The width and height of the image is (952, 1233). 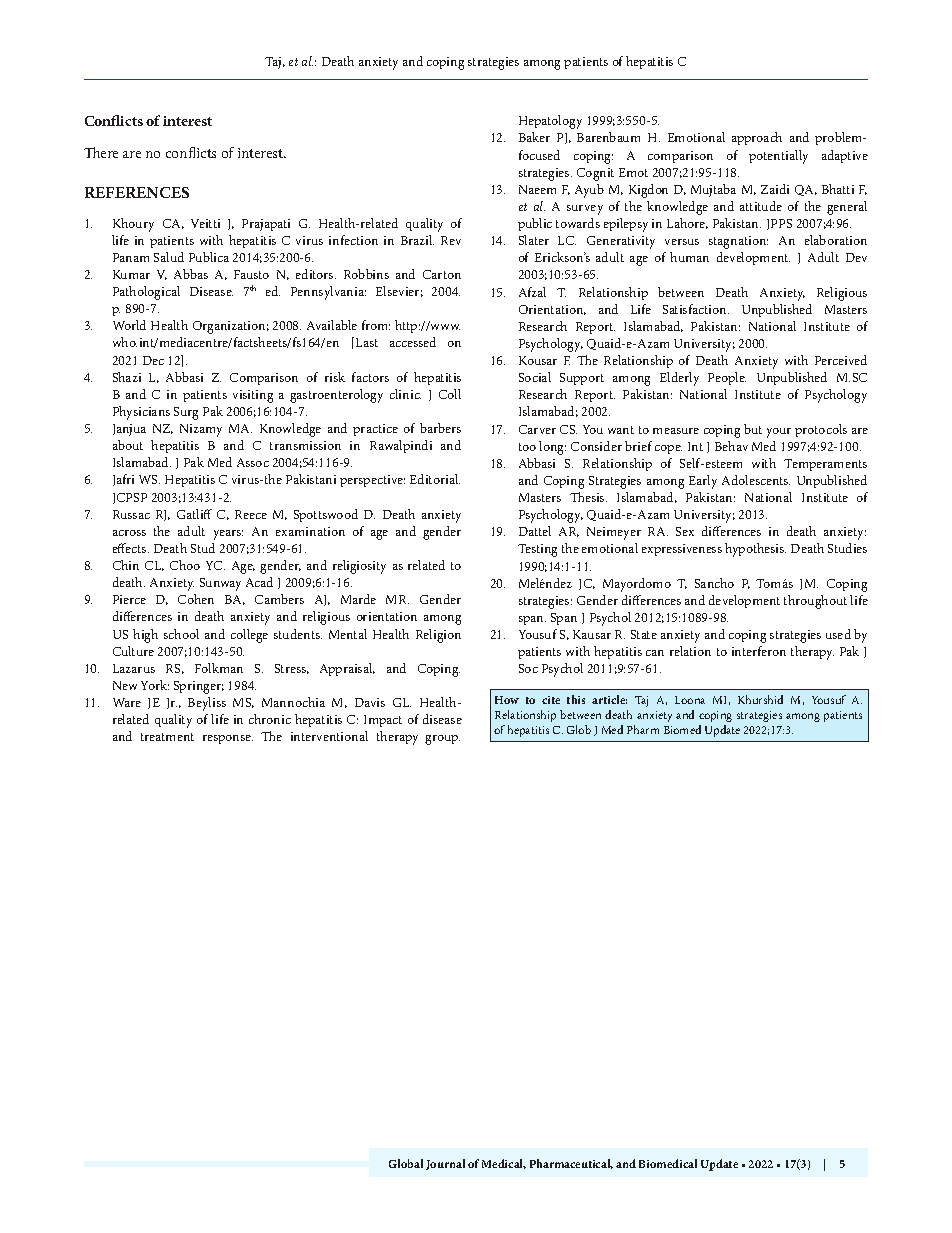 What do you see at coordinates (534, 137) in the image?
I see `Baker` at bounding box center [534, 137].
